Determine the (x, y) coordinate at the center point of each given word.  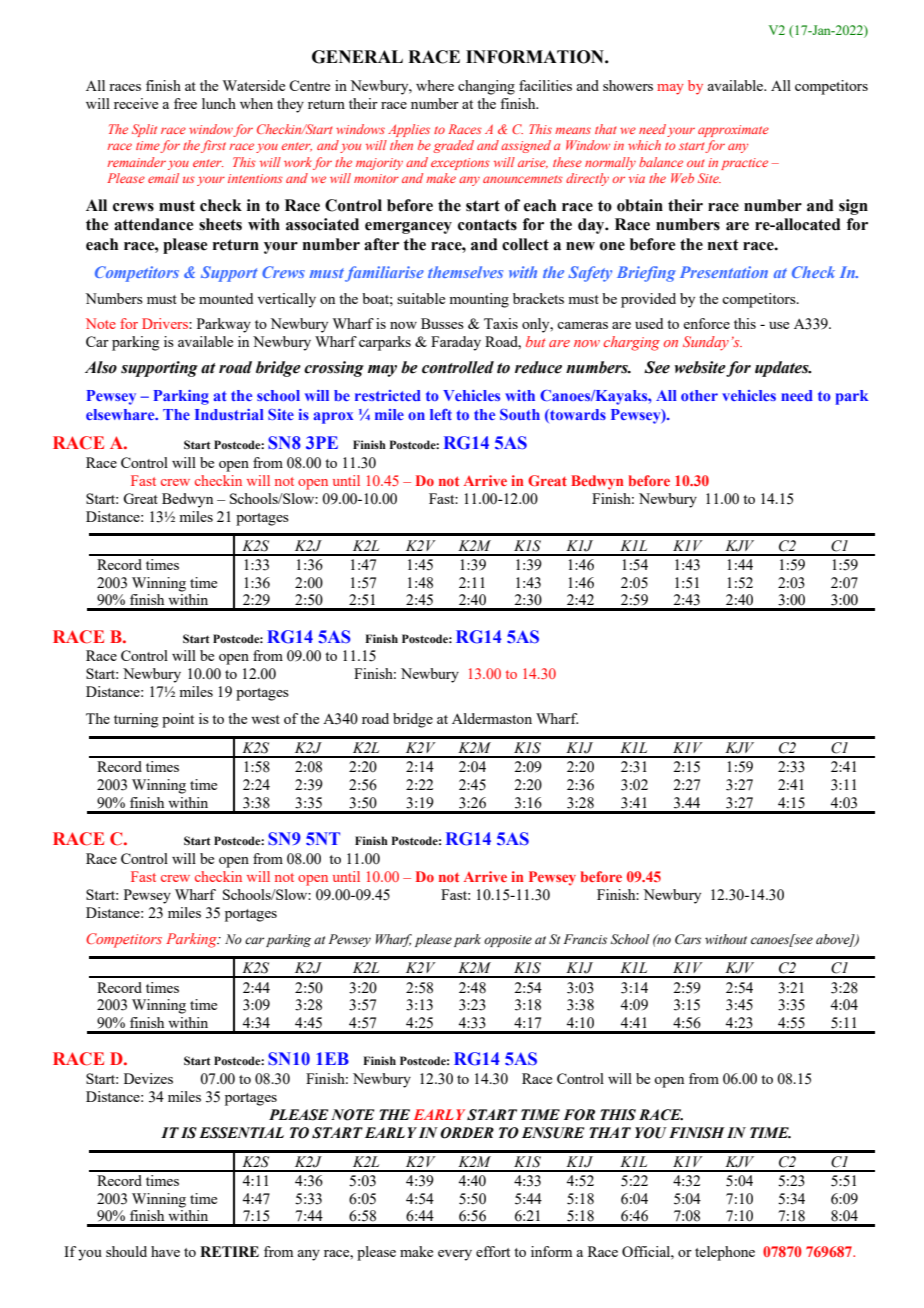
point (178, 720)
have (165, 1251)
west (265, 719)
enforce (706, 323)
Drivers (166, 323)
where (435, 85)
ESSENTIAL (241, 1133)
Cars (688, 939)
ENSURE (553, 1133)
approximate (733, 131)
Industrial (229, 414)
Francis (585, 939)
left (441, 414)
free (185, 103)
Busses (442, 323)
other (699, 395)
